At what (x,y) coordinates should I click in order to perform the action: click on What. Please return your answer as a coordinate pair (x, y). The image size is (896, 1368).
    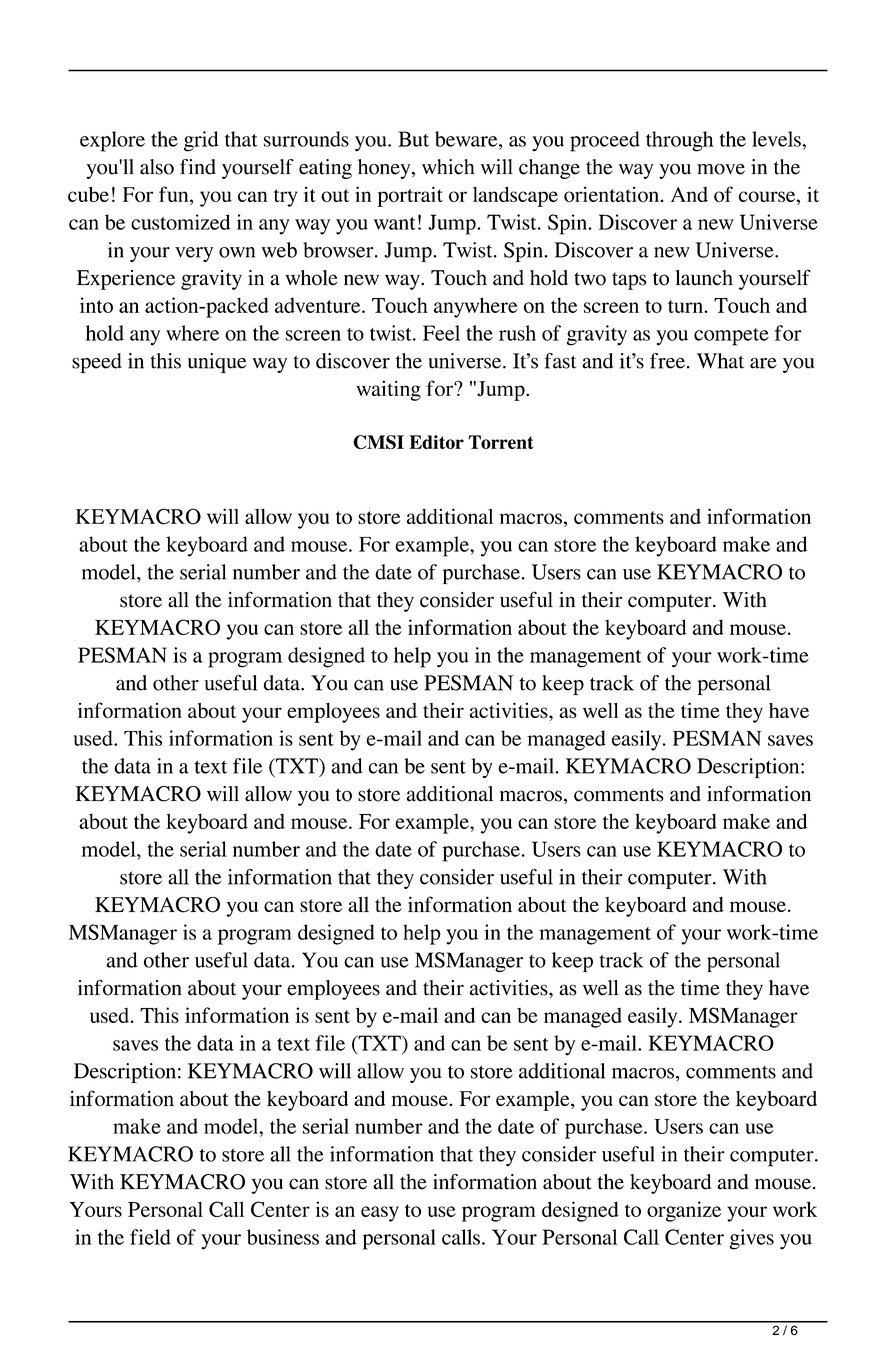
    Looking at the image, I should click on (720, 361).
